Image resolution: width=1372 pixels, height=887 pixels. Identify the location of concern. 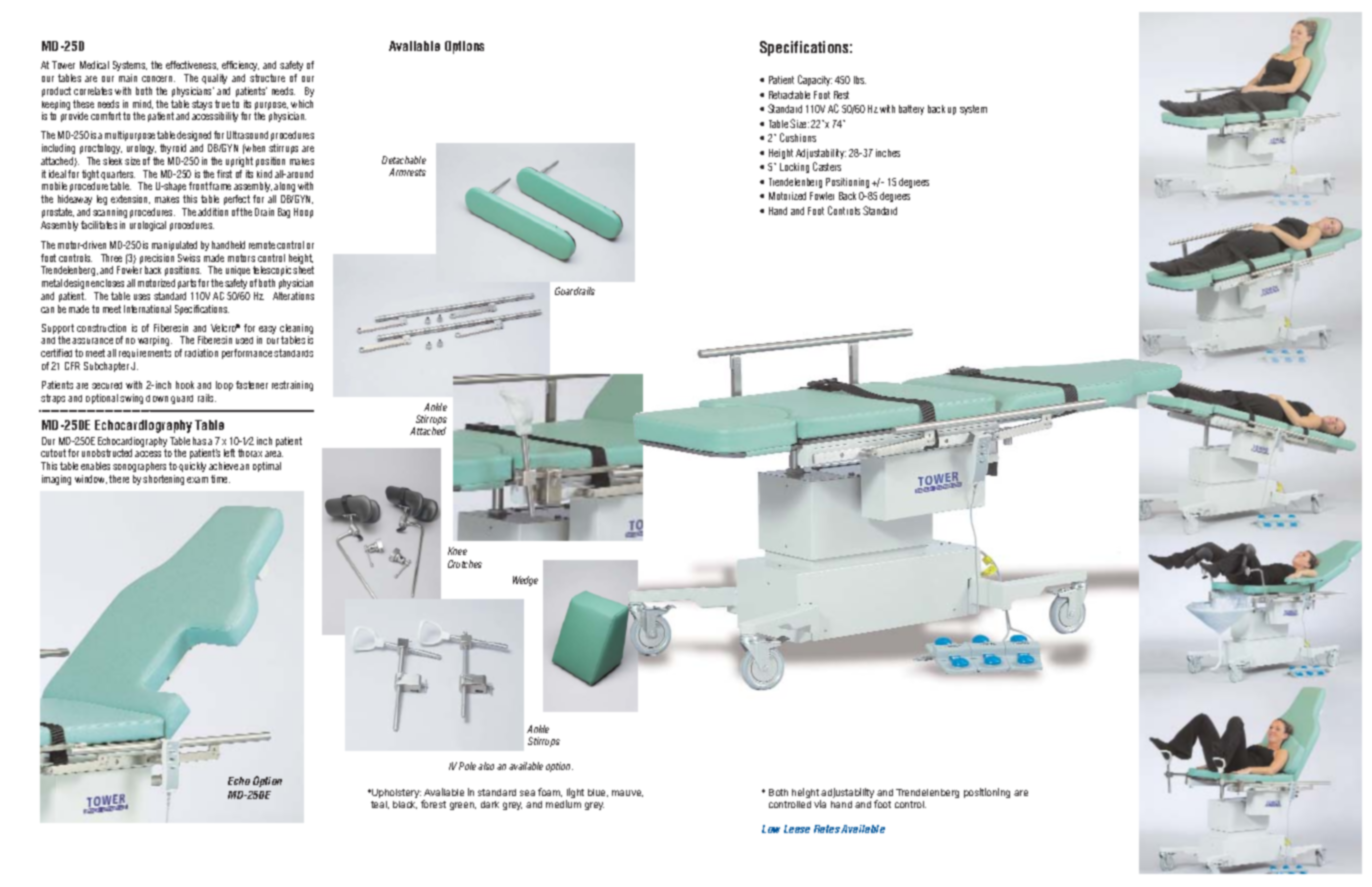
(158, 79).
